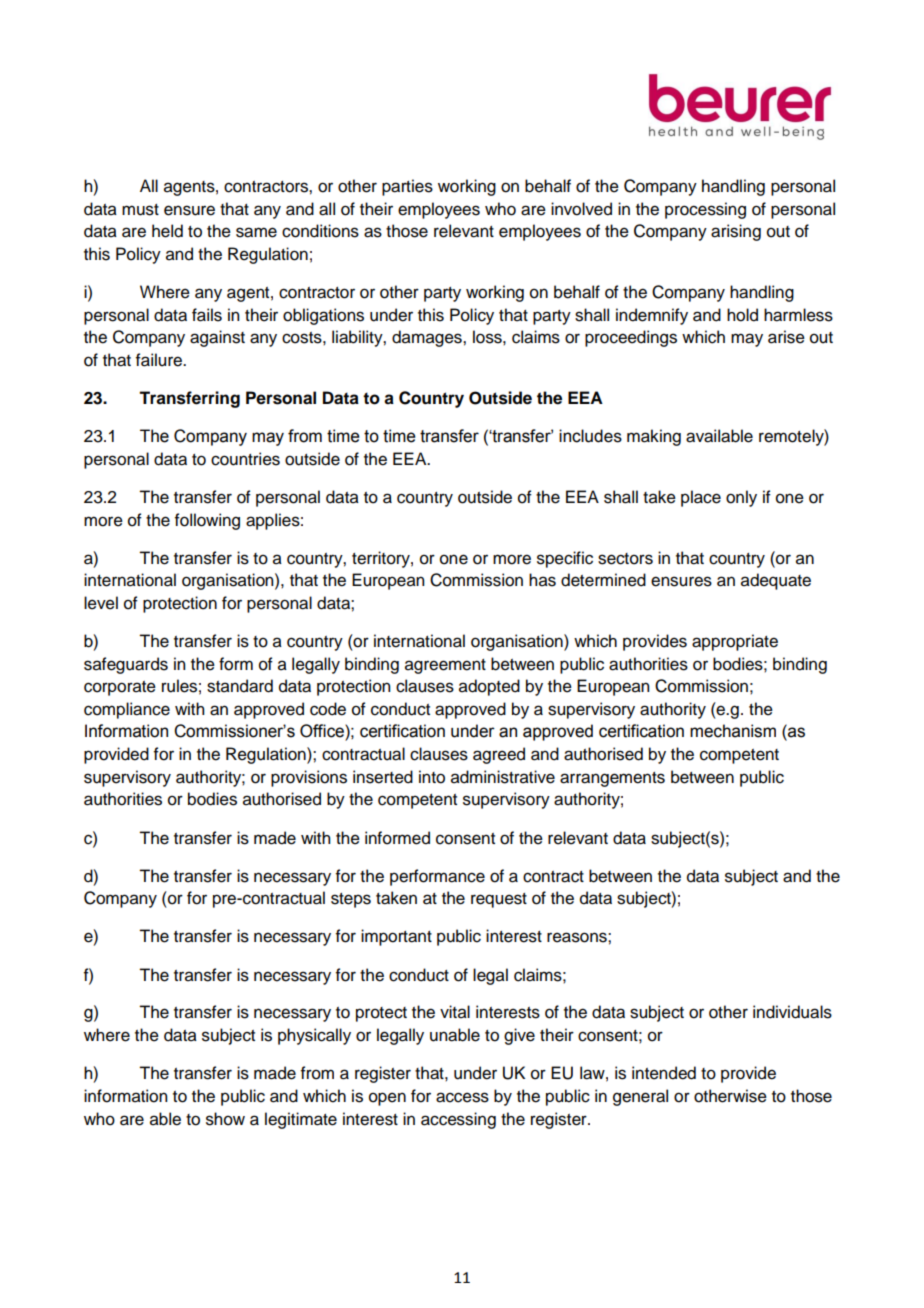 The height and width of the document is (1308, 924). Describe the element at coordinates (565, 559) in the document. I see `specific` at that location.
